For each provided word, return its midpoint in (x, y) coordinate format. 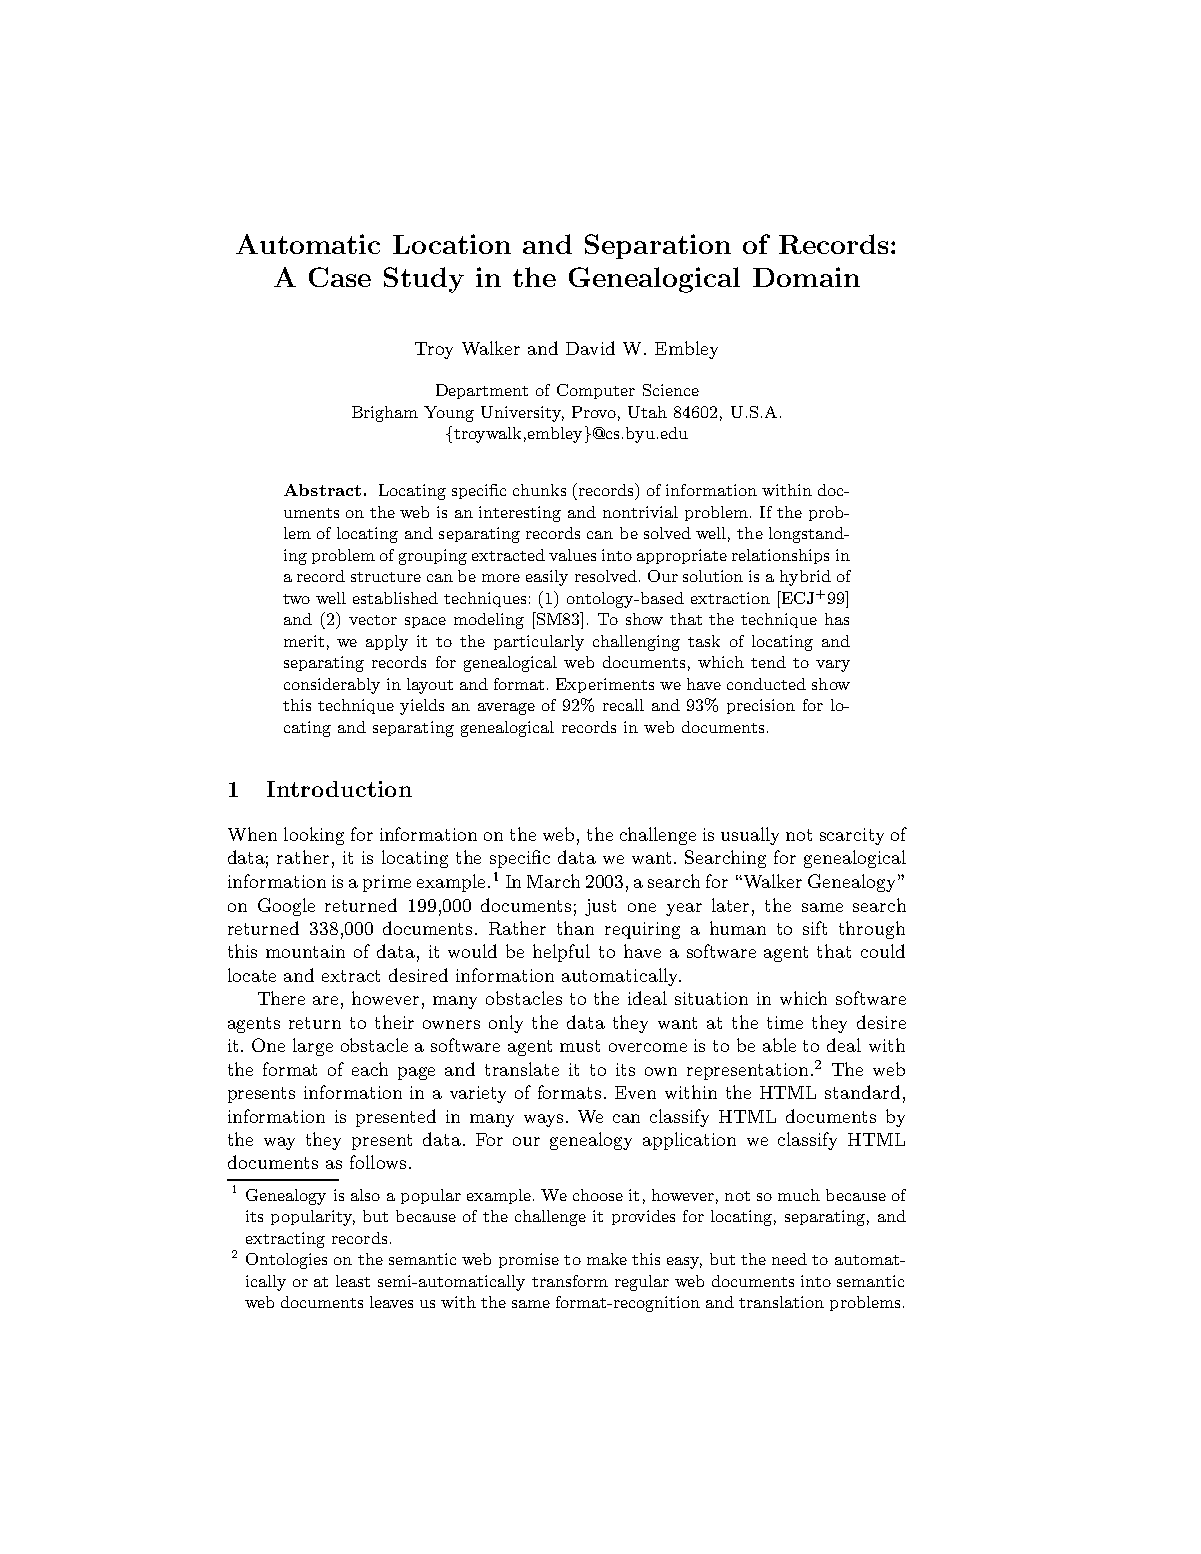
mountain (305, 951)
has (837, 619)
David (590, 348)
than (575, 928)
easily (547, 578)
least (353, 1281)
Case (340, 277)
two (296, 599)
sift (815, 928)
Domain (806, 277)
